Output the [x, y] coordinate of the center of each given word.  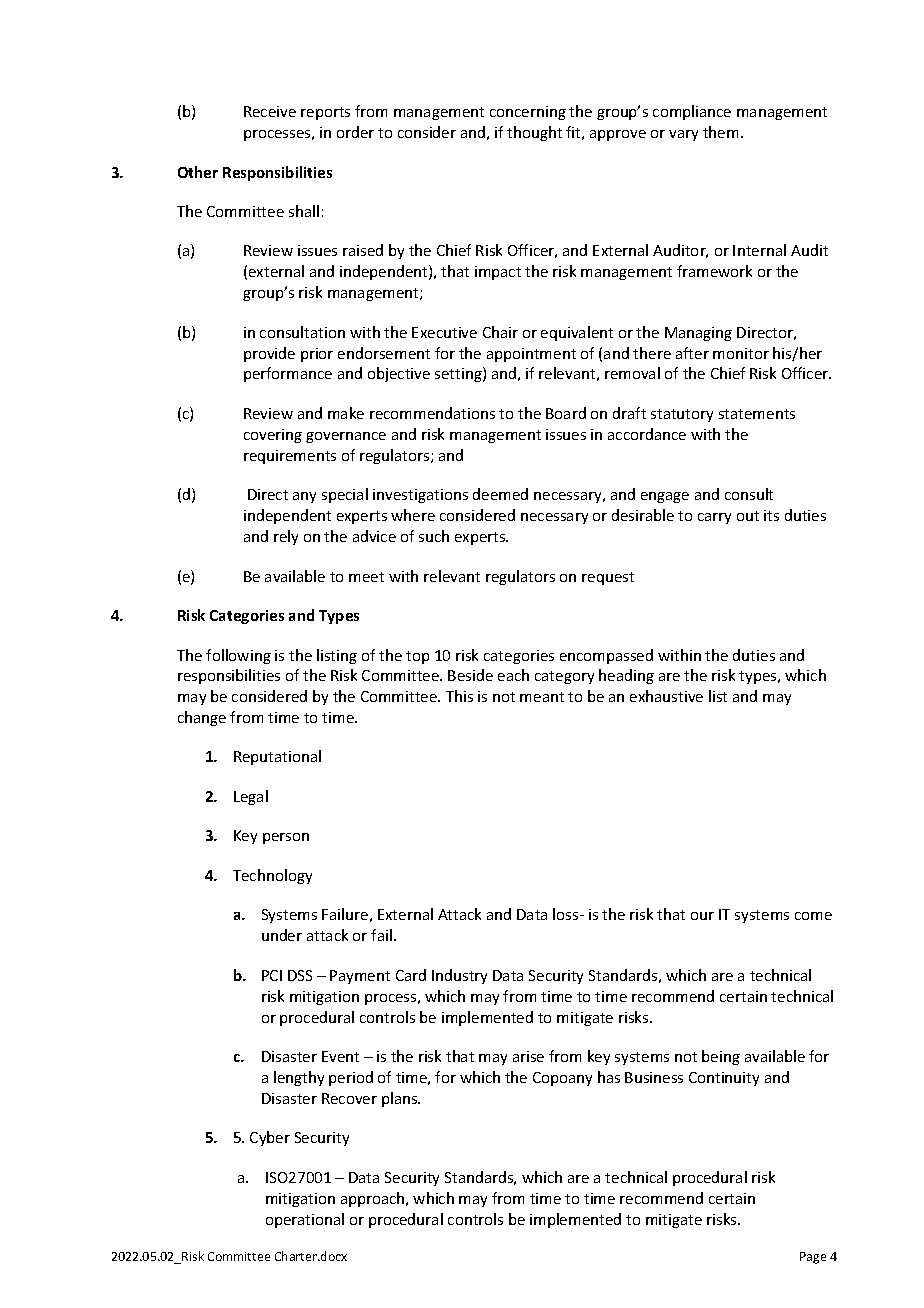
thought [534, 133]
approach [374, 1199]
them [720, 132]
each [513, 675]
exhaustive [666, 696]
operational [305, 1220]
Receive [270, 111]
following [238, 656]
